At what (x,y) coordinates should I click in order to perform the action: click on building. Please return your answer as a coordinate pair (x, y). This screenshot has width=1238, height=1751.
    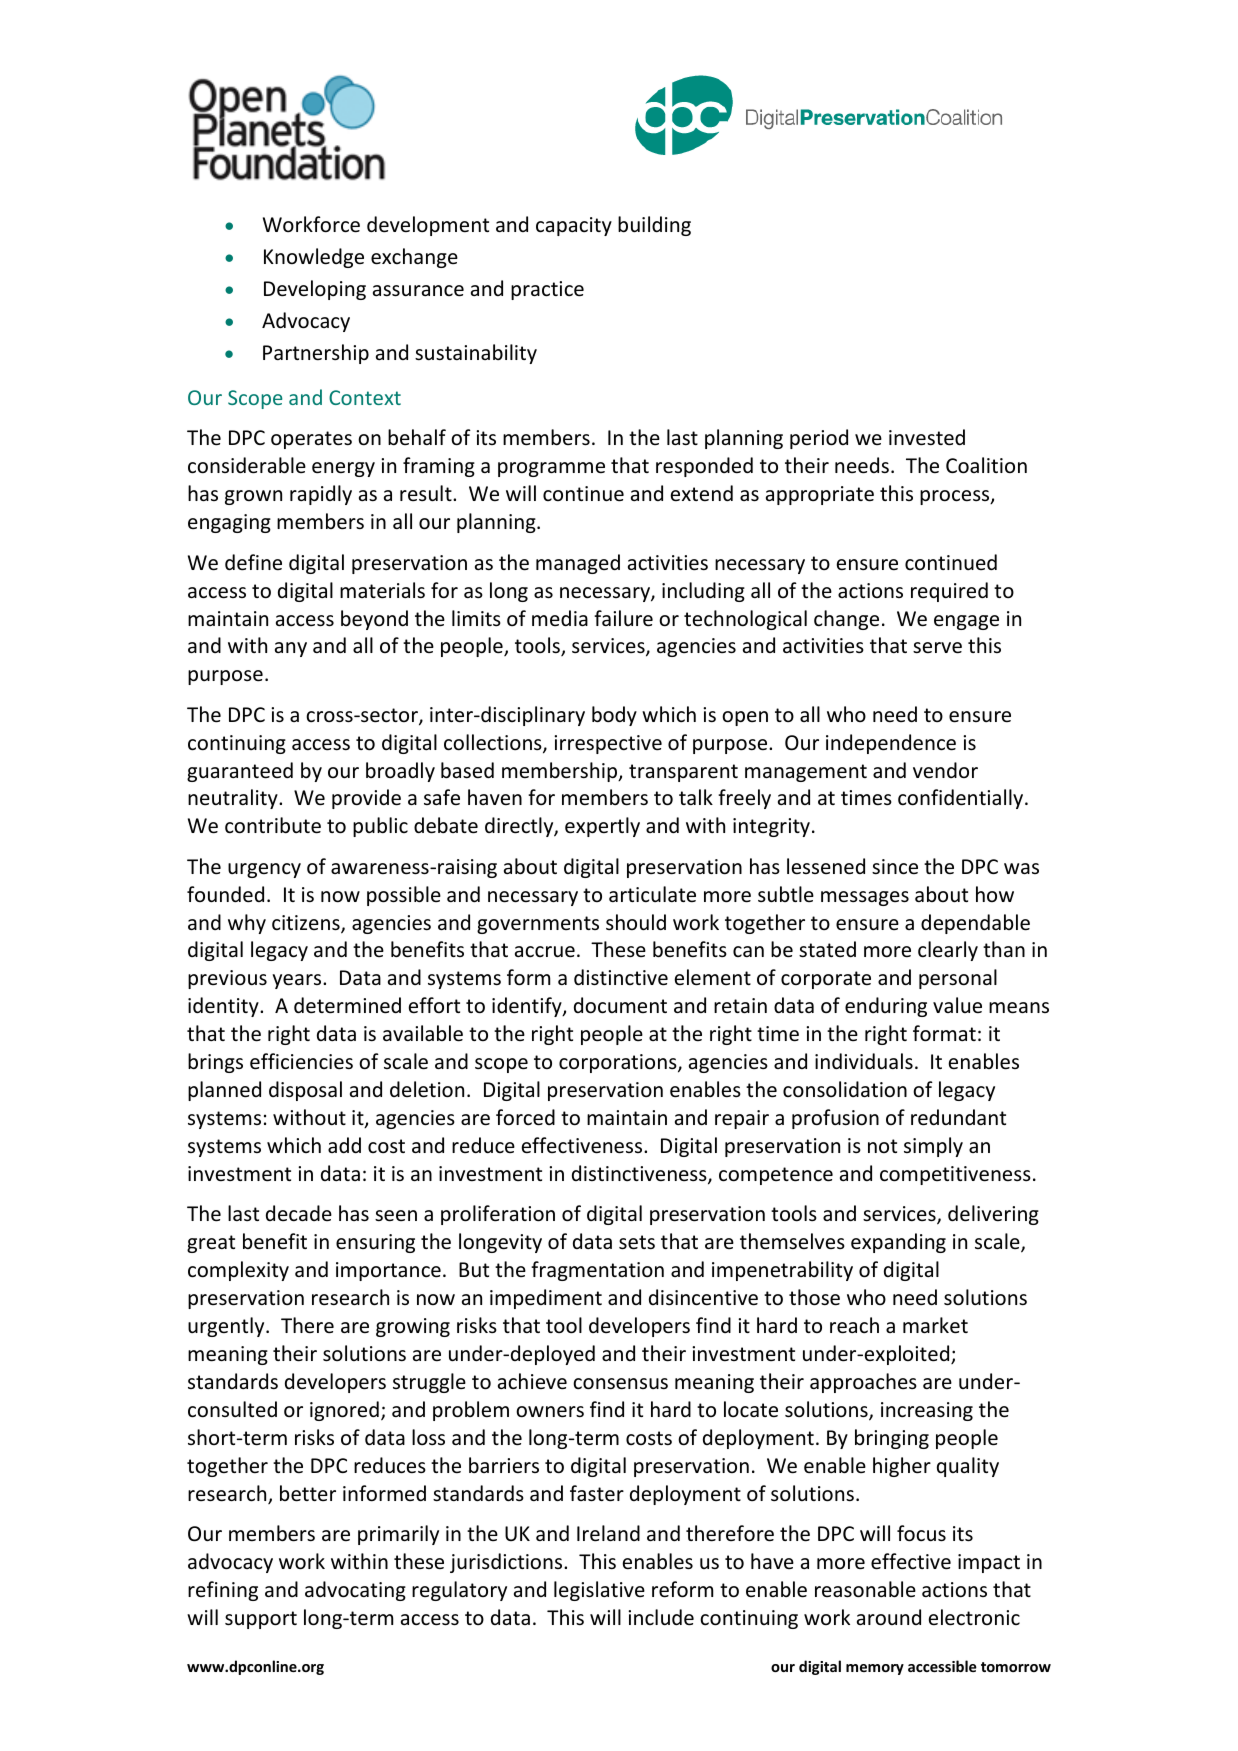
    Looking at the image, I should click on (654, 226).
